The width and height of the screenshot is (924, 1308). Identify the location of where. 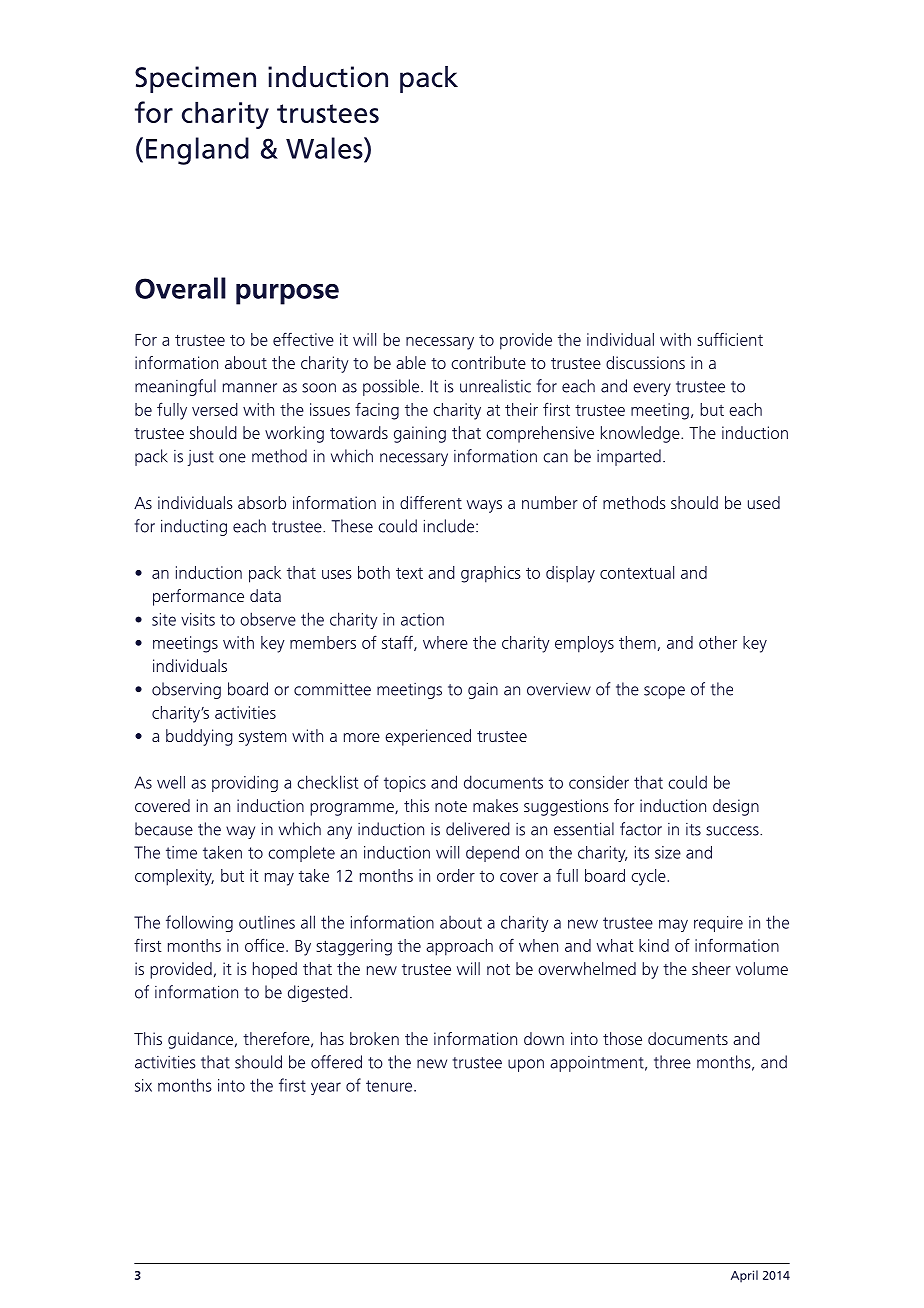
(445, 642).
